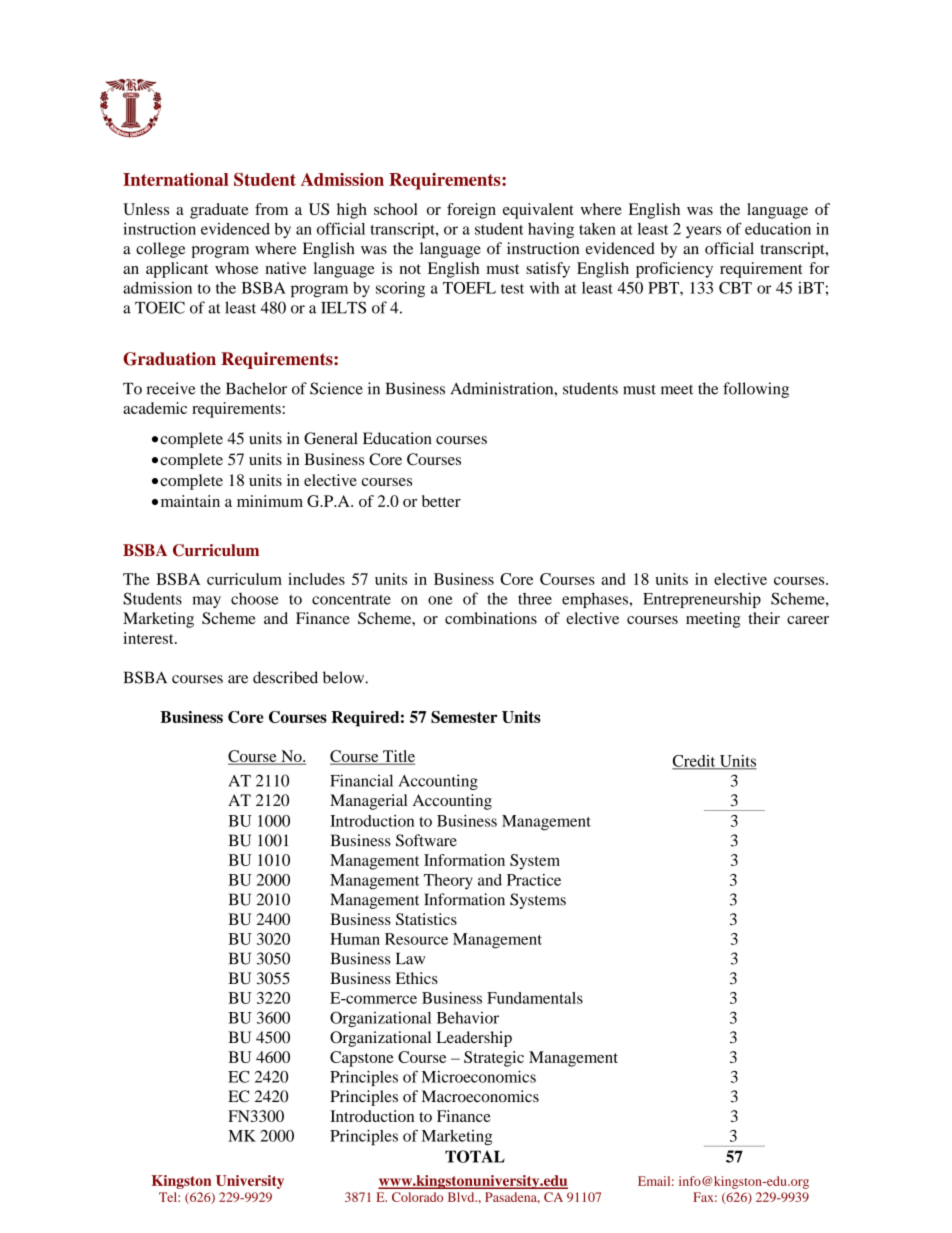 This screenshot has width=952, height=1233. What do you see at coordinates (695, 762) in the screenshot?
I see `Credit` at bounding box center [695, 762].
